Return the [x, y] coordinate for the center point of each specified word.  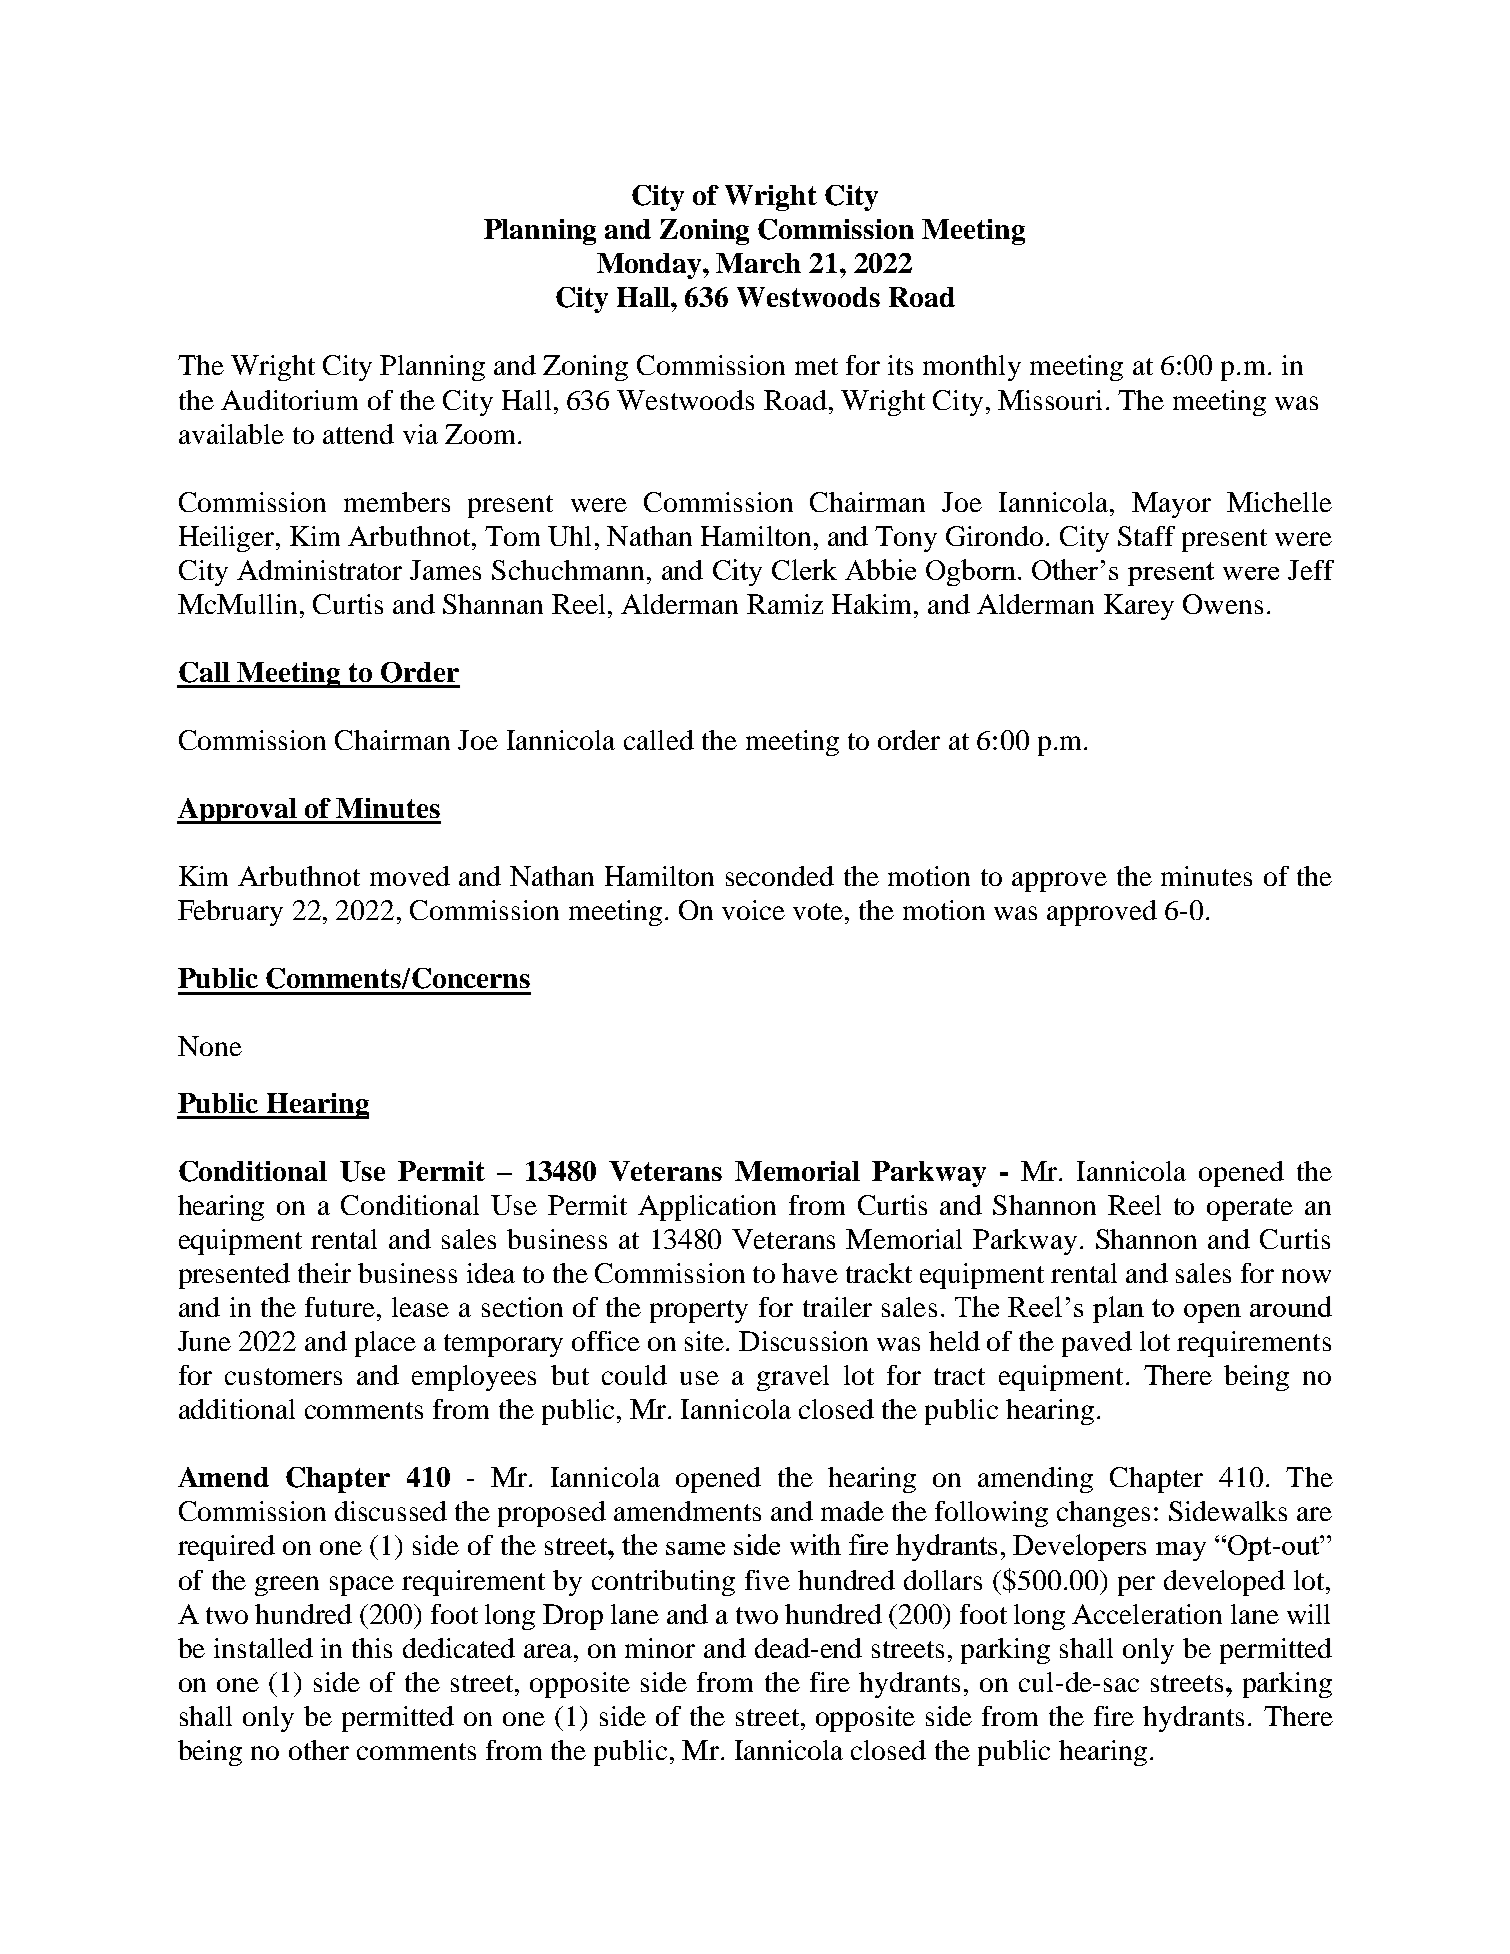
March [758, 263]
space [362, 1586]
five [767, 1580]
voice [753, 910]
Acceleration [1147, 1614]
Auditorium [289, 400]
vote [818, 911]
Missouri [1050, 400]
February [230, 913]
